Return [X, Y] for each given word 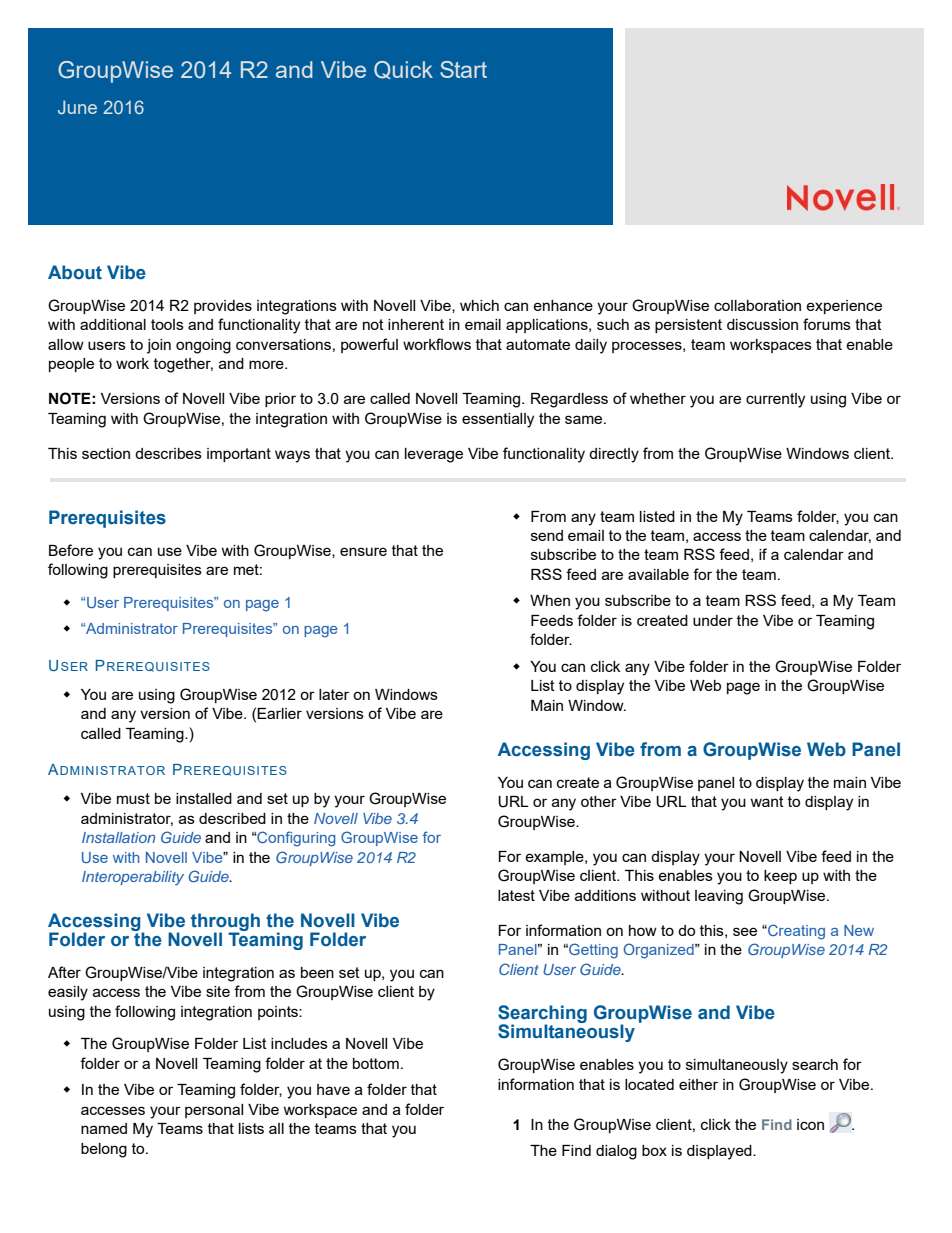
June [77, 107]
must [133, 798]
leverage [434, 455]
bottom [376, 1063]
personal [214, 1111]
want [767, 801]
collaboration [757, 305]
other [599, 801]
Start [463, 69]
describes [168, 453]
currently [775, 400]
